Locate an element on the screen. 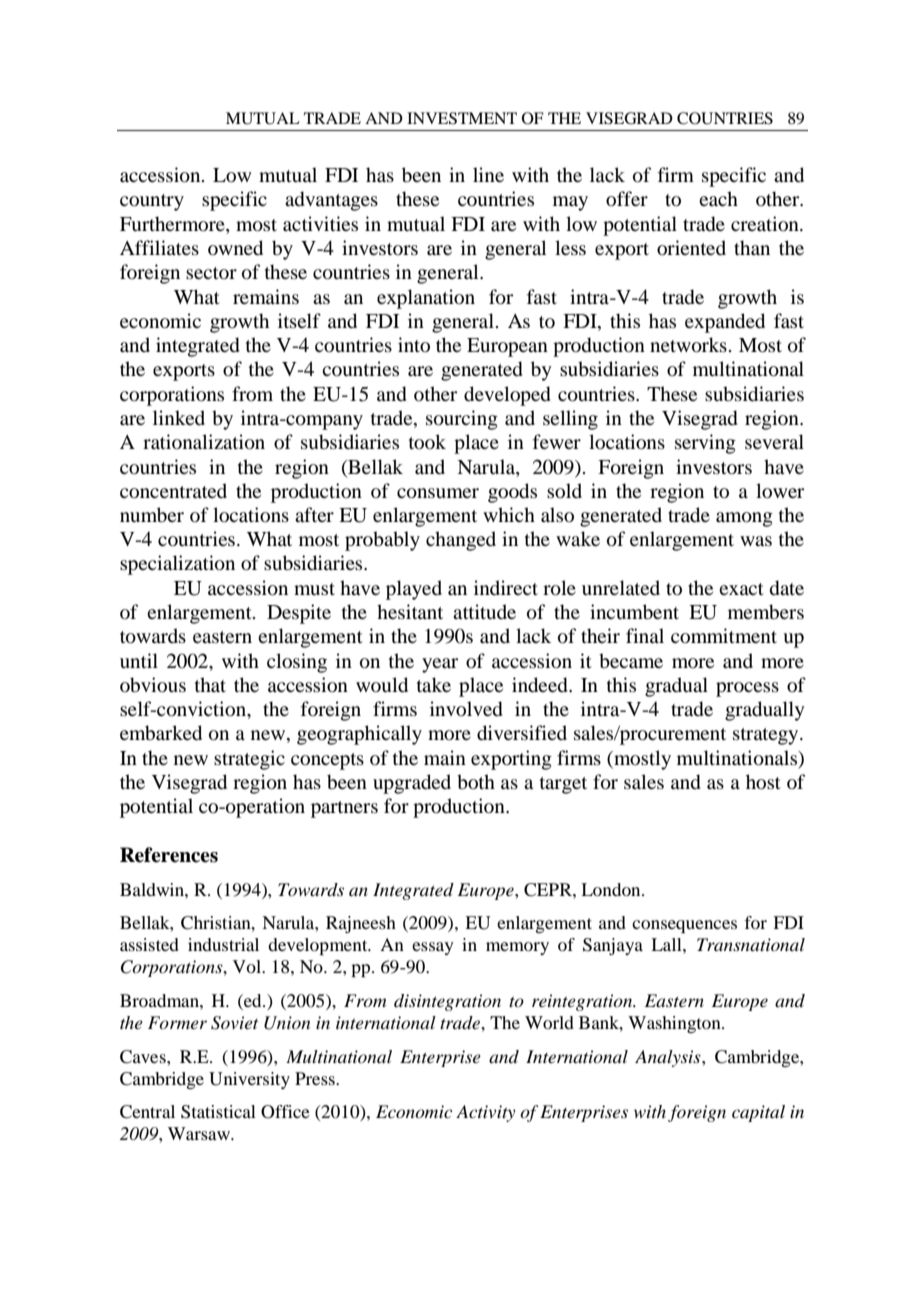 The height and width of the screenshot is (1305, 924). consumer is located at coordinates (438, 493).
